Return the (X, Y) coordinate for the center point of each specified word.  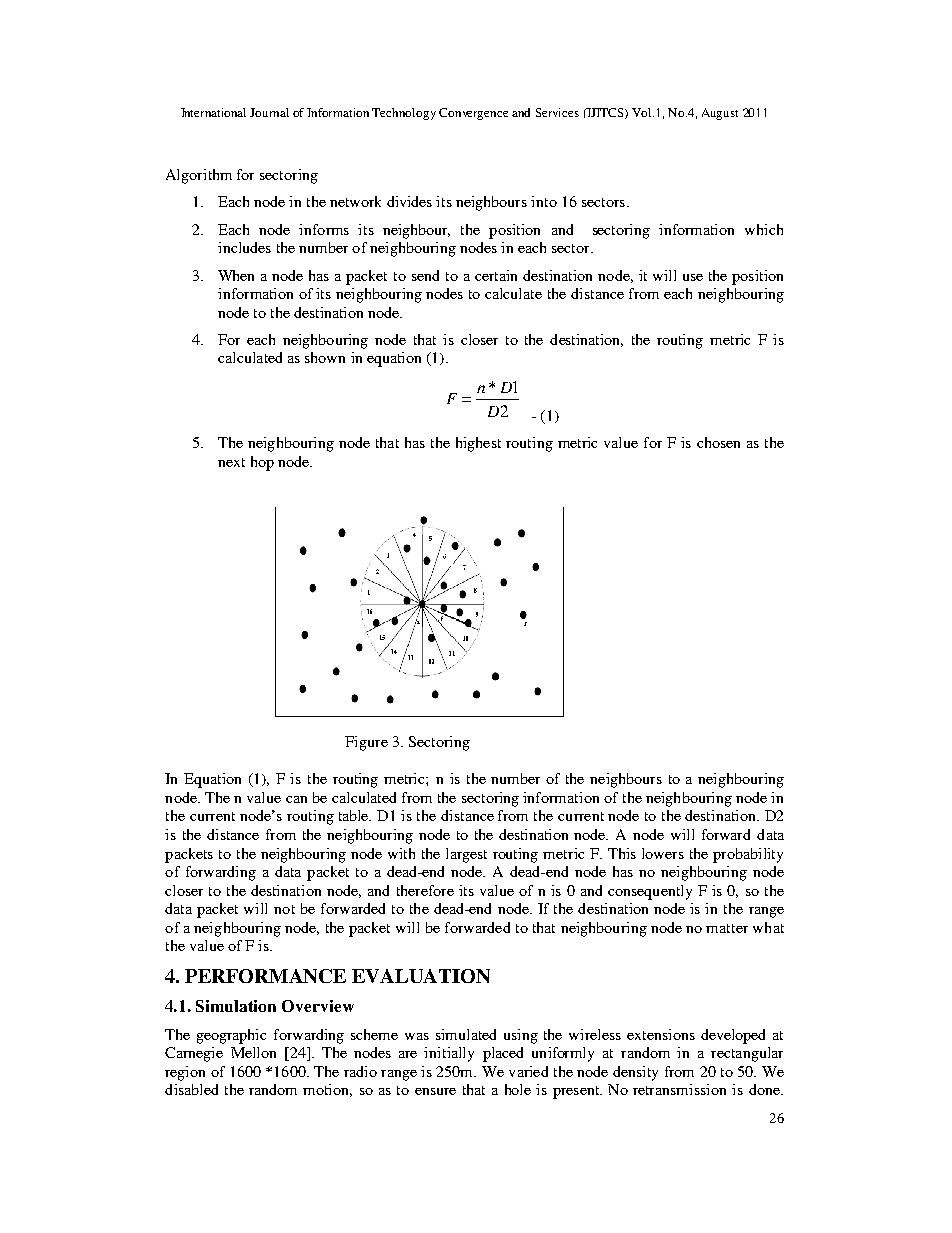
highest (478, 444)
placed (503, 1054)
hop (262, 463)
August (720, 114)
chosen (718, 442)
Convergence (473, 114)
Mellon (253, 1052)
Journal (269, 112)
